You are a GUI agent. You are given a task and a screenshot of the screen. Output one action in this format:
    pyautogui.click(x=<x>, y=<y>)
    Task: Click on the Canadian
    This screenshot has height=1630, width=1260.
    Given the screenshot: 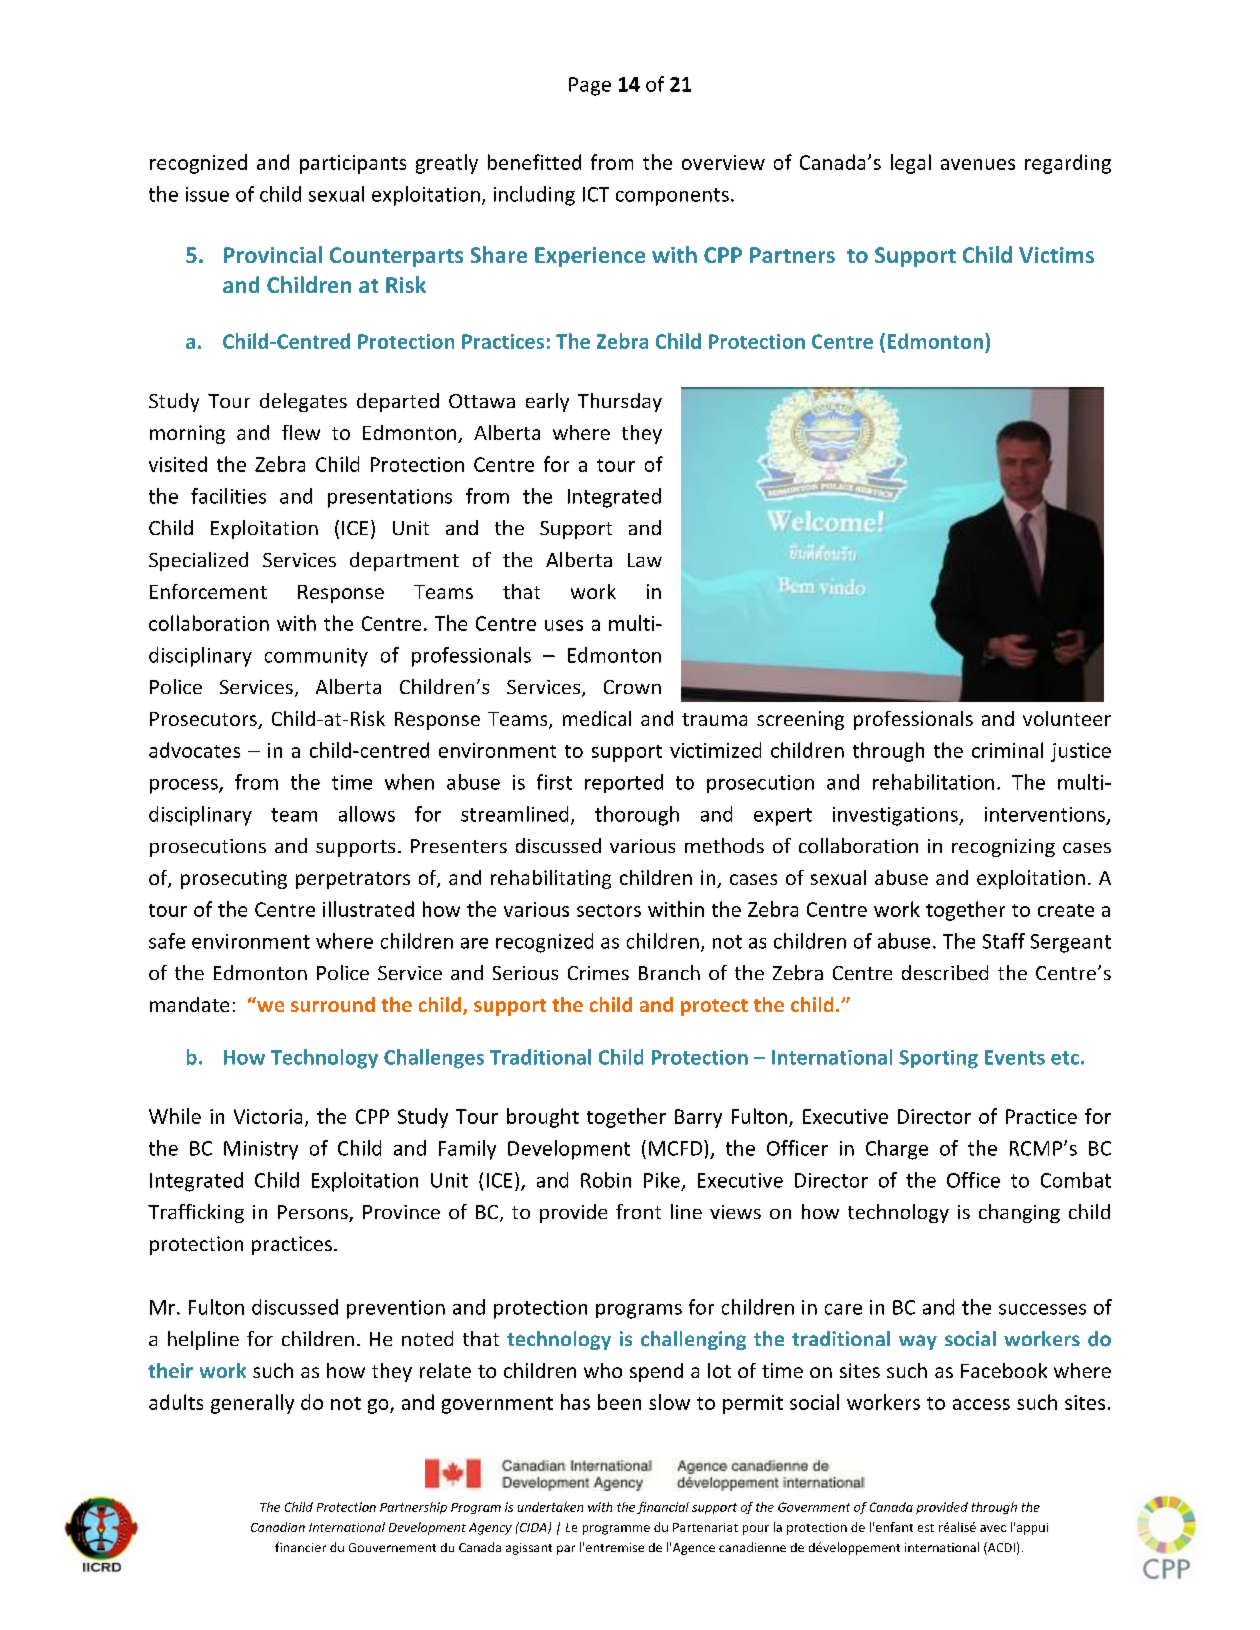 What is the action you would take?
    pyautogui.click(x=278, y=1527)
